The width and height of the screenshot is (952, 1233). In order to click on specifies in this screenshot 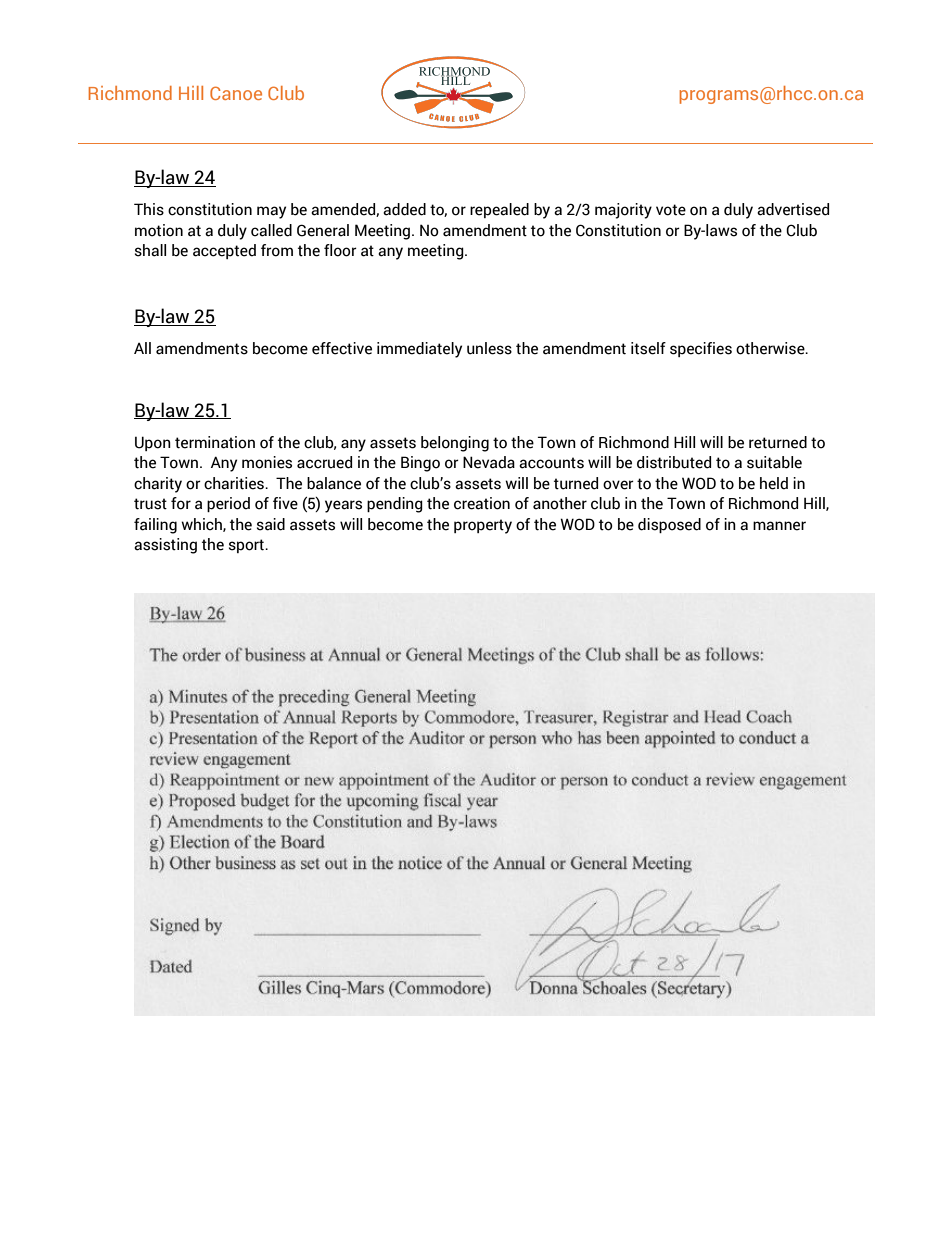, I will do `click(701, 349)`.
